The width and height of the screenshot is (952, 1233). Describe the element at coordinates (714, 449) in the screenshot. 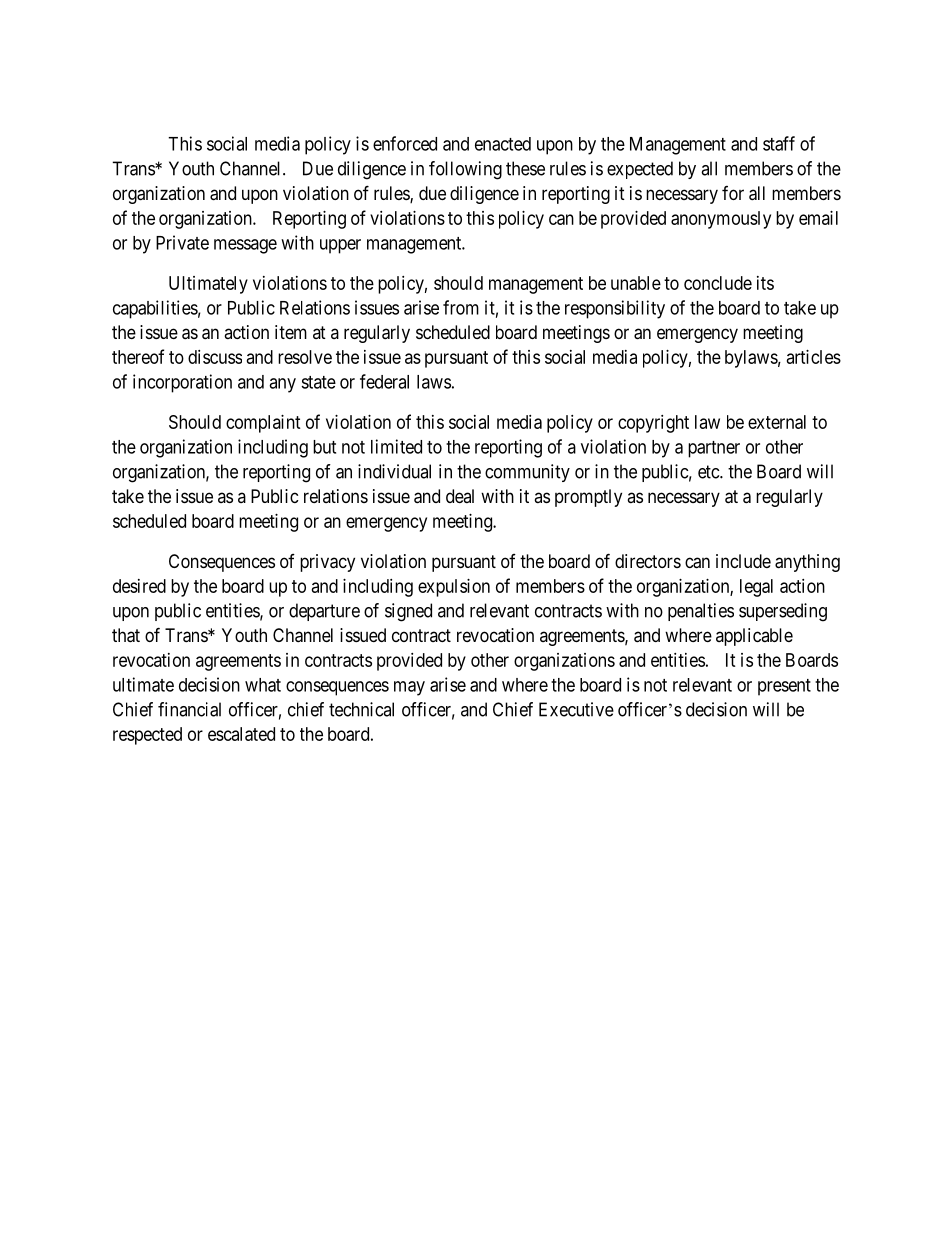

I see `partner` at that location.
